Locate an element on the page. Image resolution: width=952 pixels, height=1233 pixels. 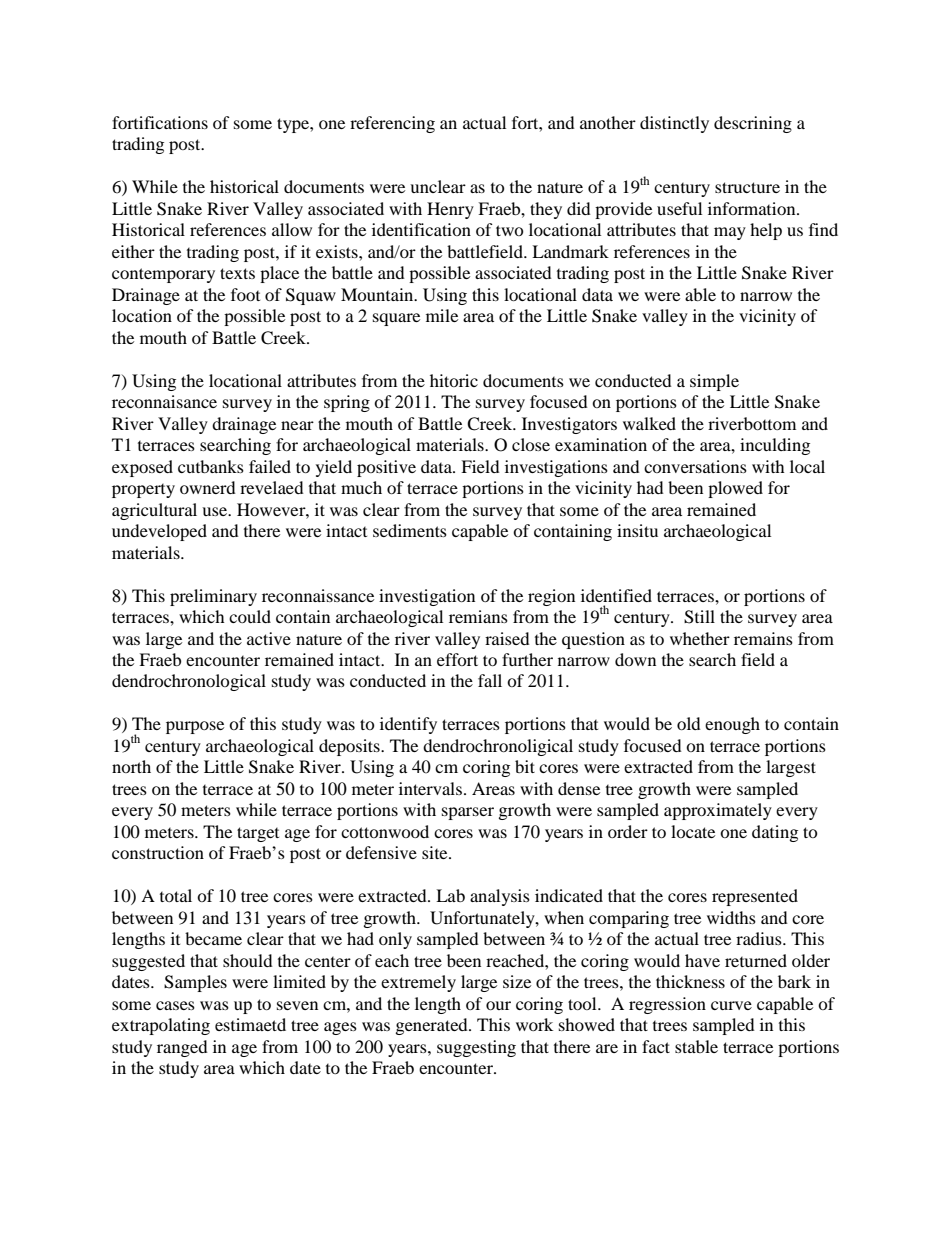
close is located at coordinates (531, 444).
